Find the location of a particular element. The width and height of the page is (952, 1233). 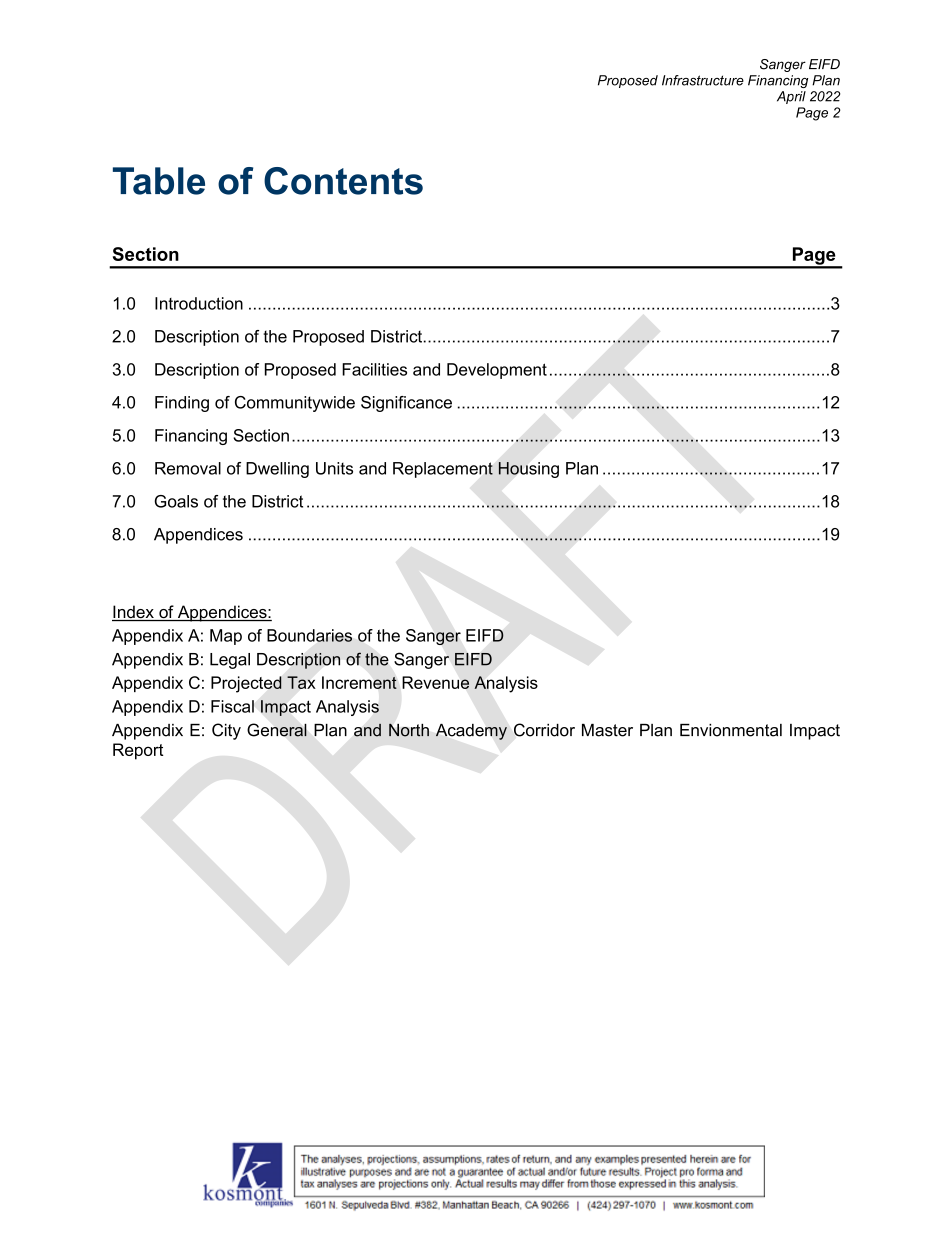

Contents is located at coordinates (343, 181).
